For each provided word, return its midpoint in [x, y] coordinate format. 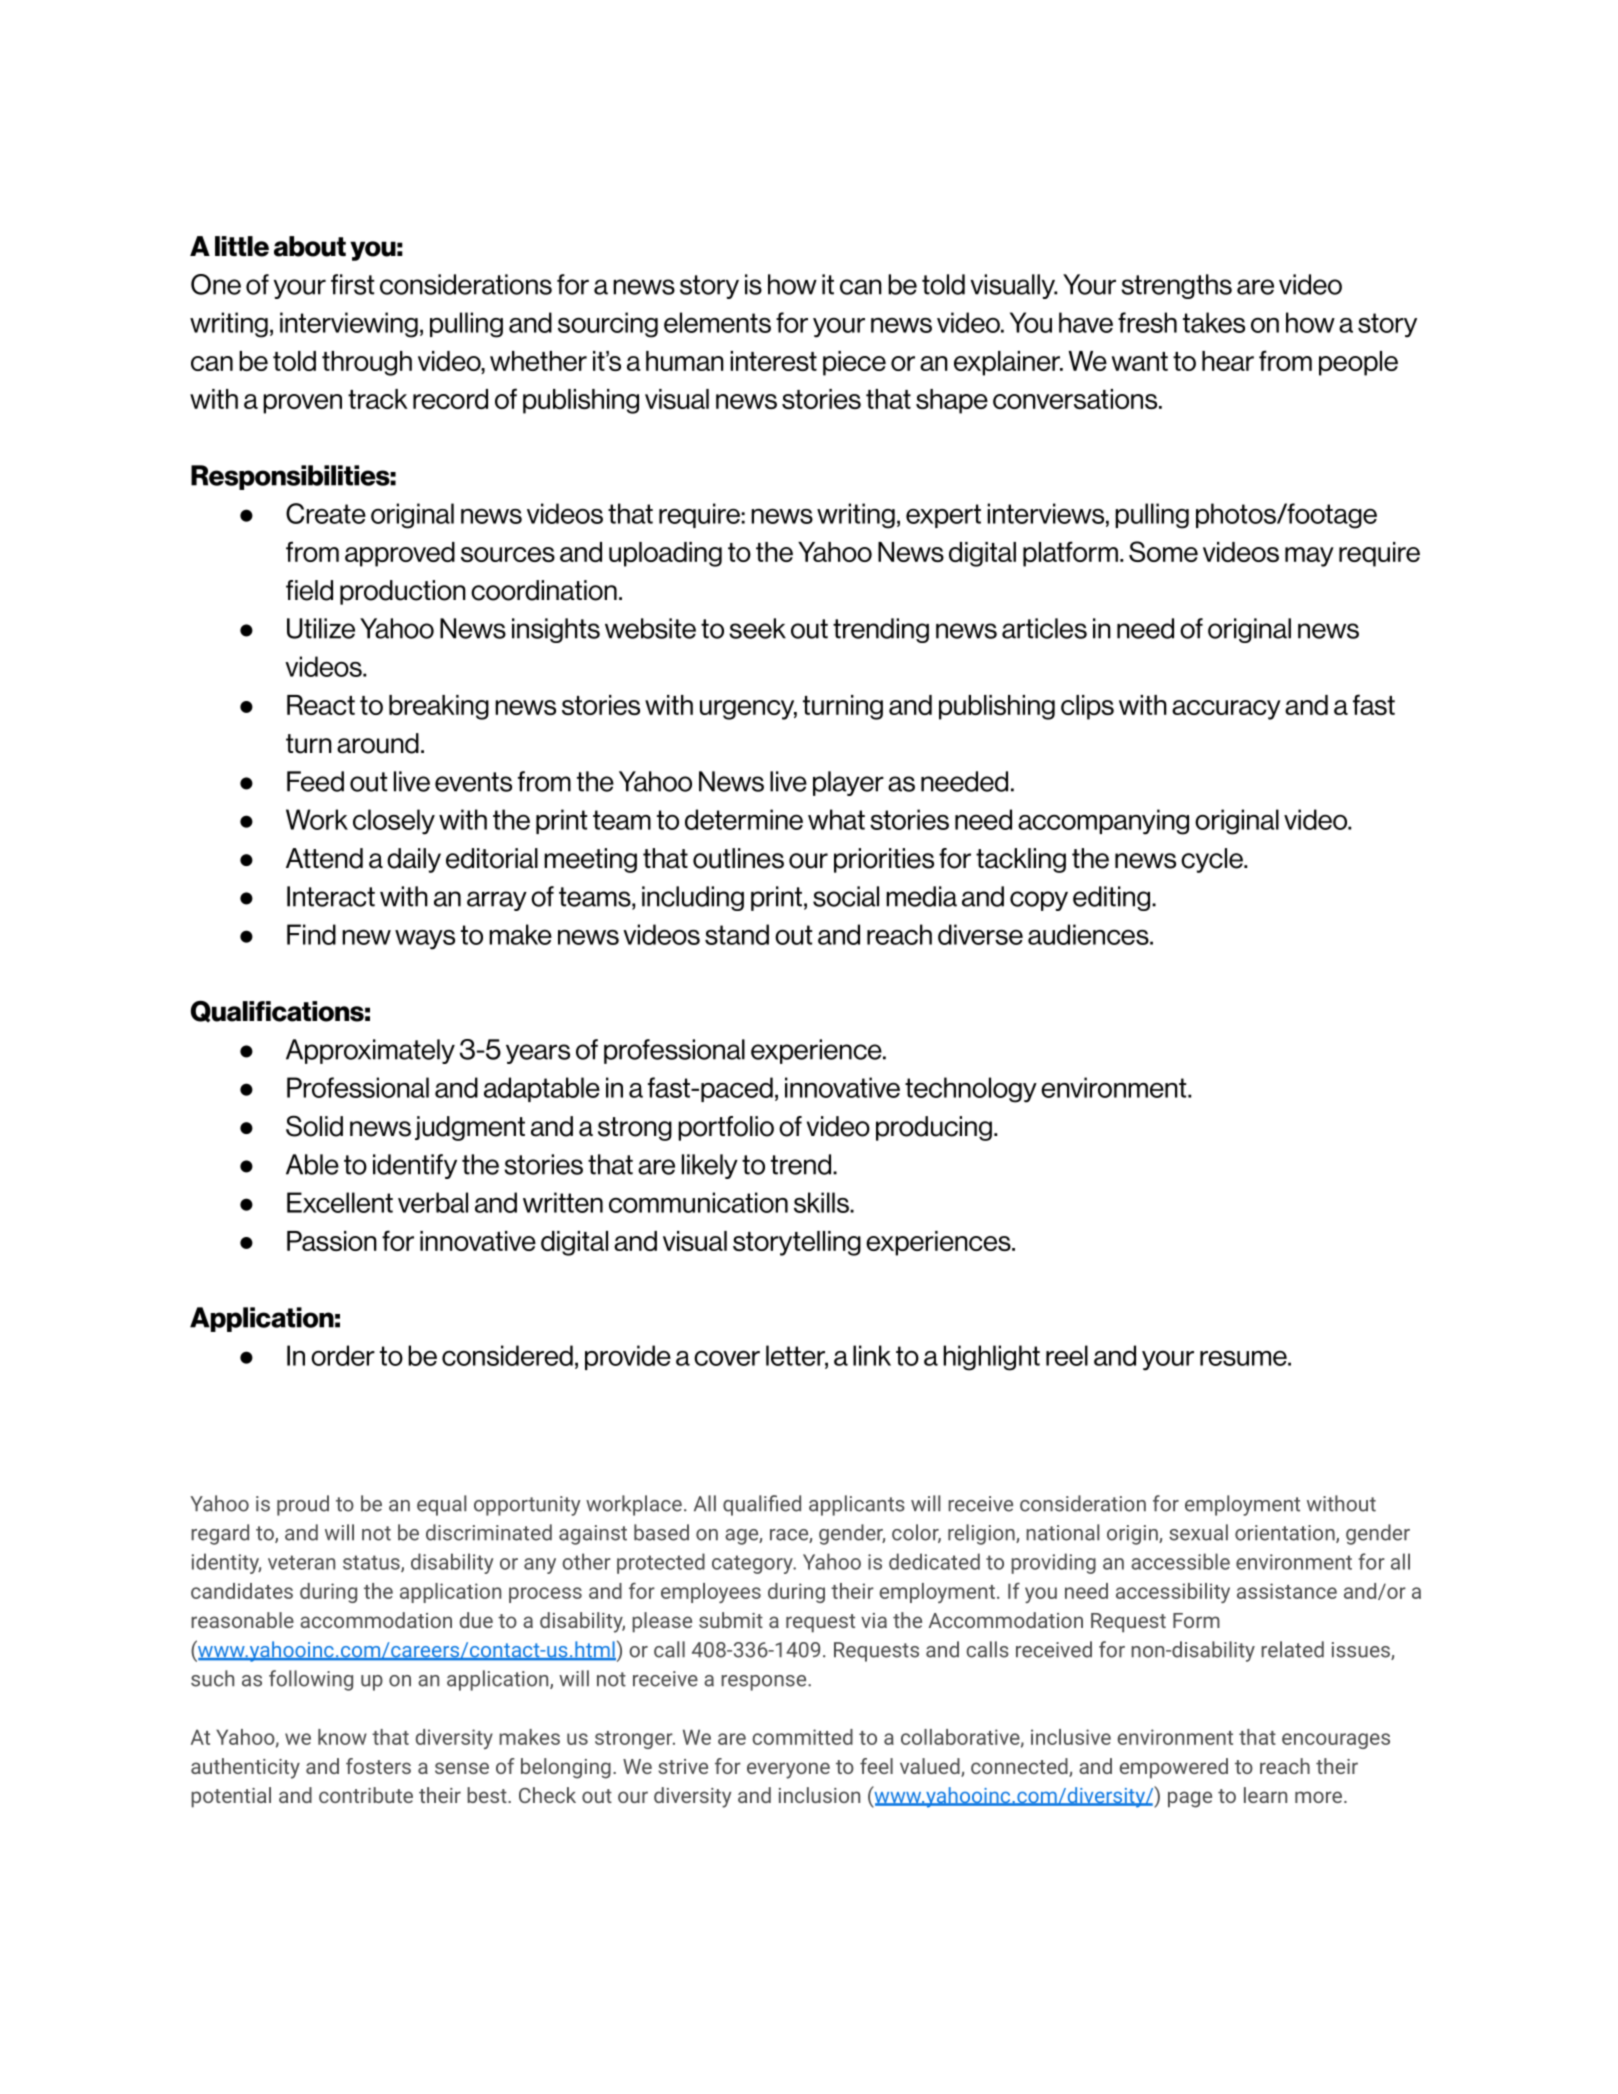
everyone [788, 1770]
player [848, 783]
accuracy [1226, 710]
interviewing [349, 325]
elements [717, 322]
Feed [315, 781]
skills [822, 1202]
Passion [332, 1241]
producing [934, 1128]
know [342, 1737]
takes [1214, 322]
